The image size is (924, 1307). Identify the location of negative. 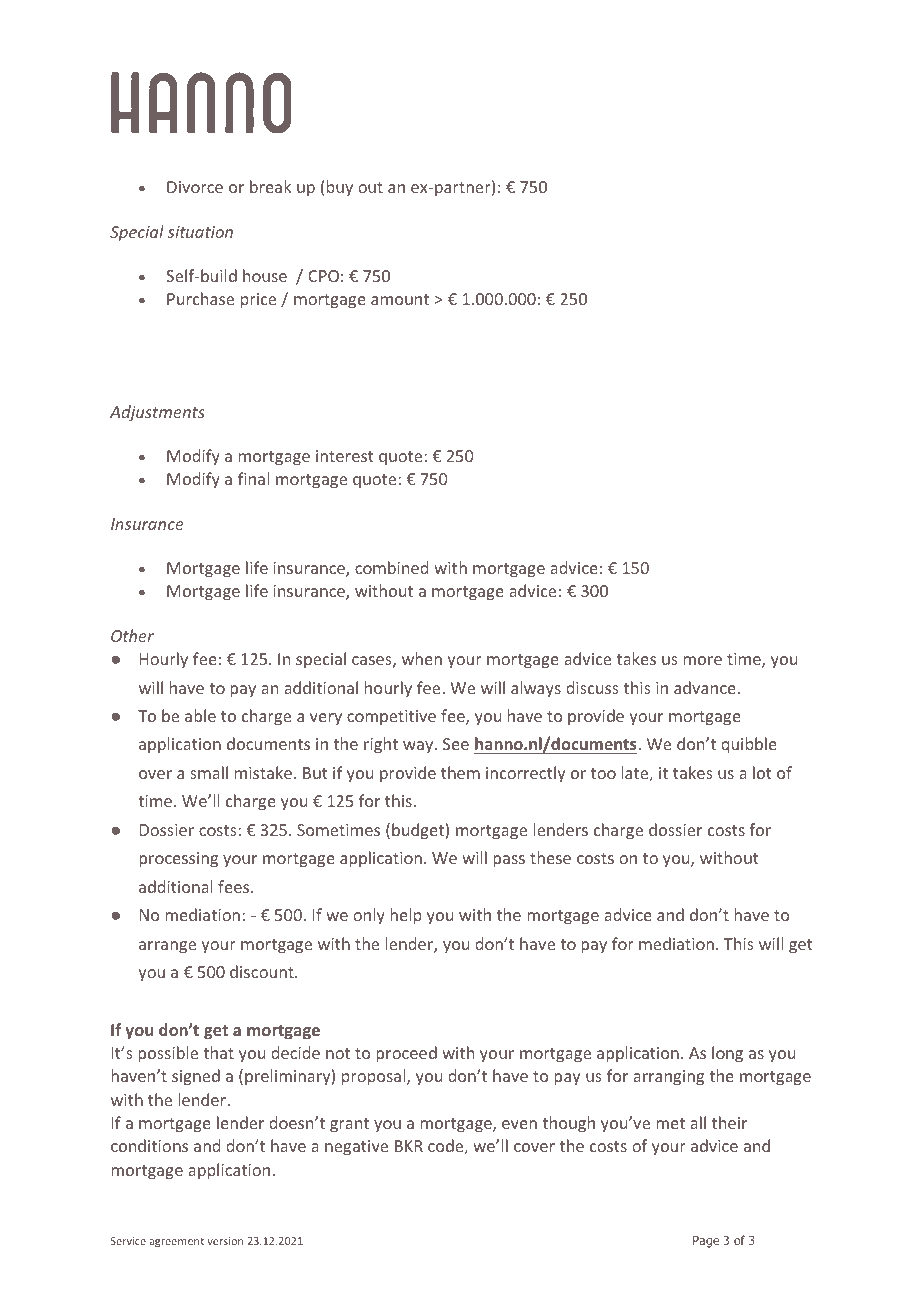
(356, 1148).
